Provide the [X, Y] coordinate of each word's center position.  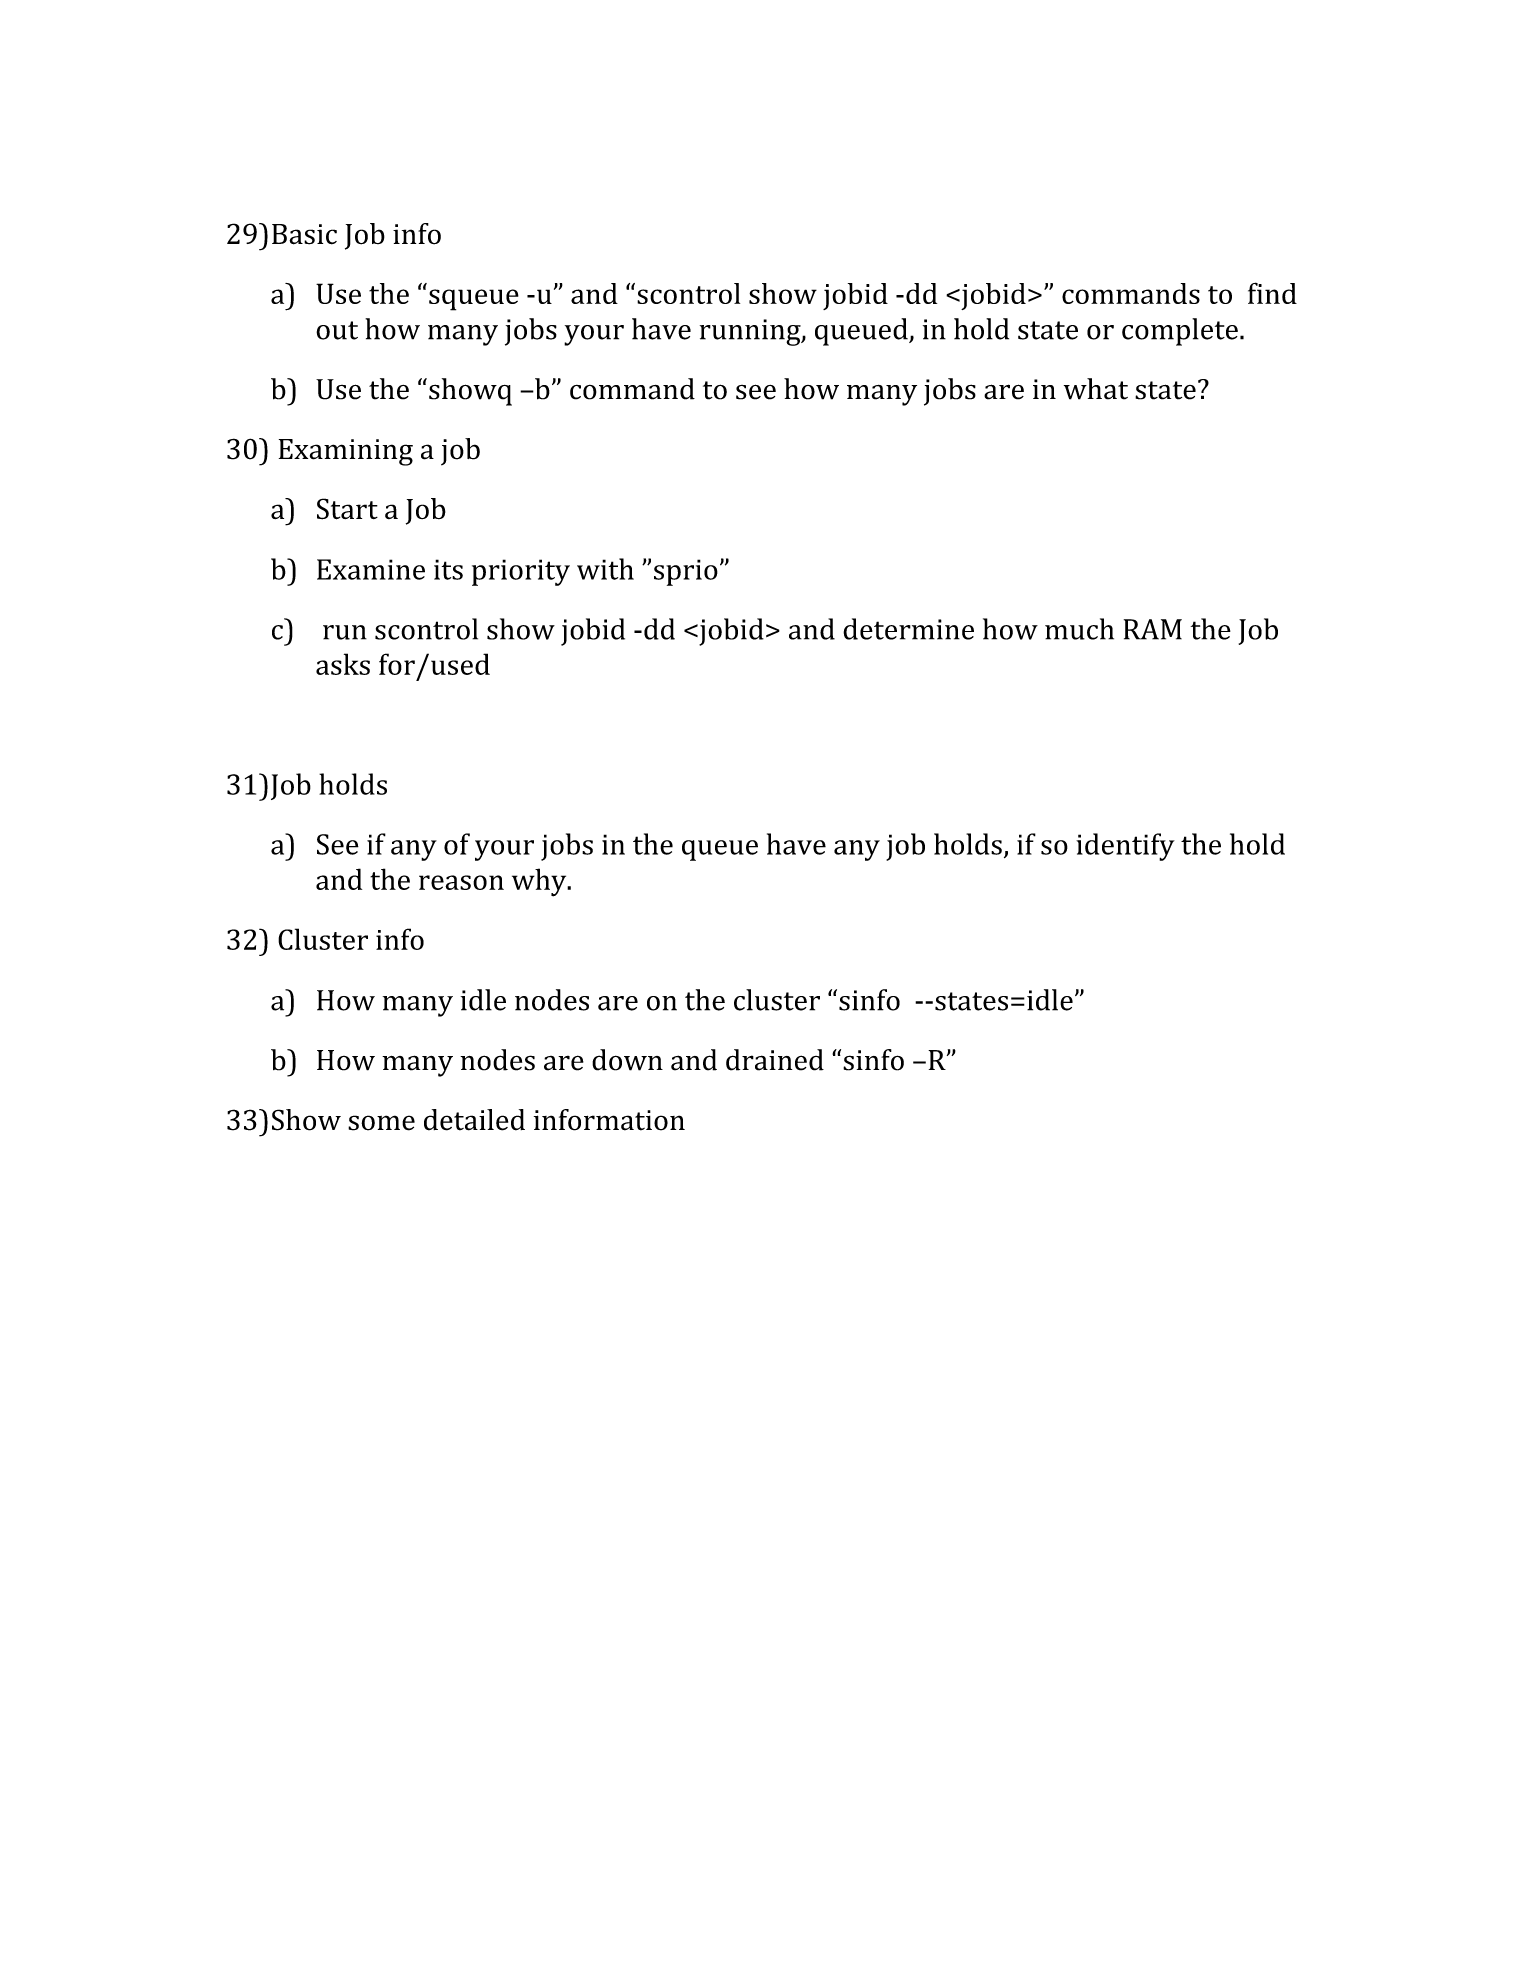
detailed [474, 1120]
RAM [1153, 629]
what [1096, 389]
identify [1125, 847]
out [337, 330]
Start [347, 509]
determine [908, 629]
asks [343, 664]
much [1079, 629]
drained [775, 1060]
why [540, 882]
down [627, 1060]
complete [1180, 332]
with [605, 569]
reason [461, 882]
